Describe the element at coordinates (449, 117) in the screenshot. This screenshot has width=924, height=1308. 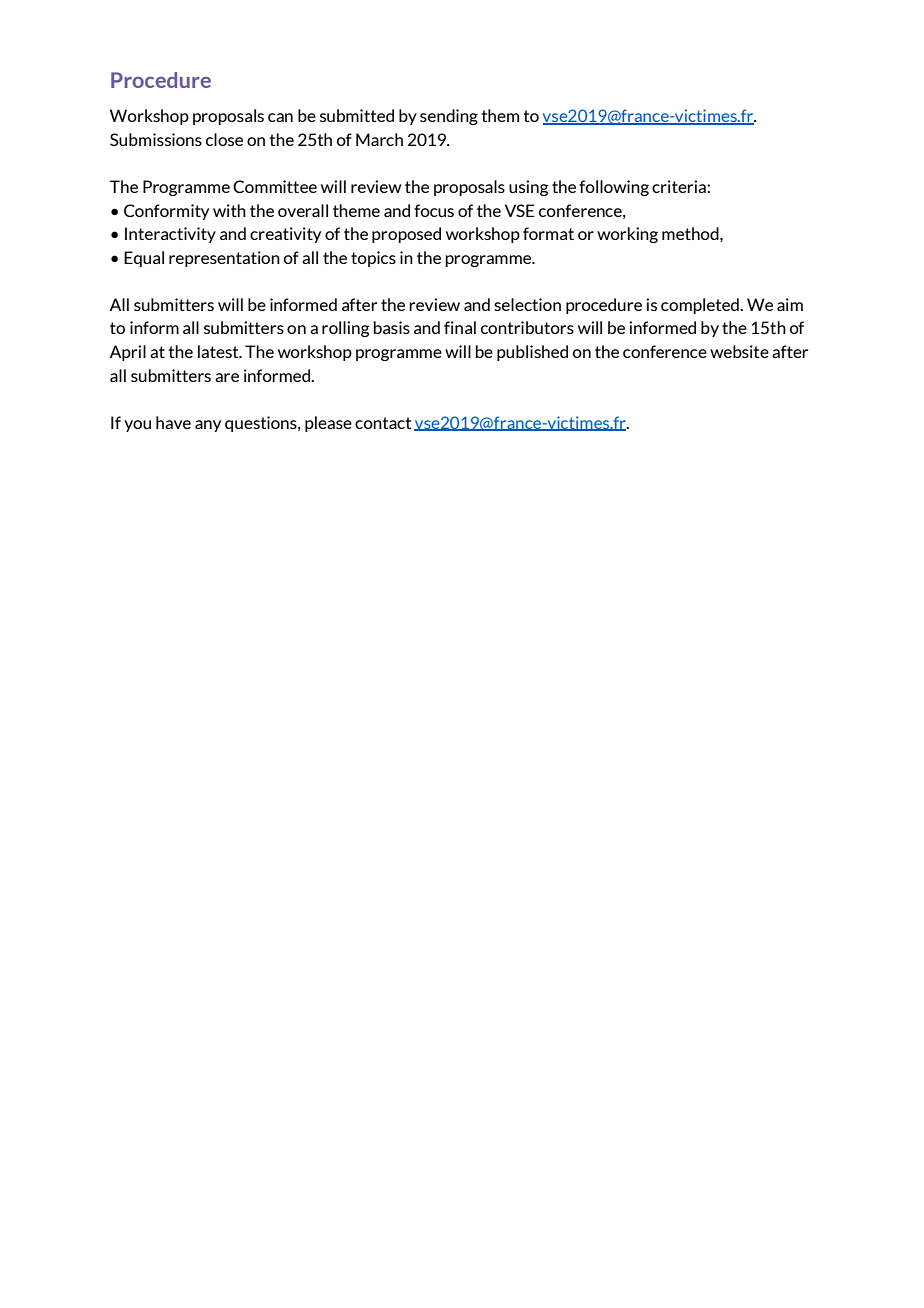
I see `sending` at that location.
